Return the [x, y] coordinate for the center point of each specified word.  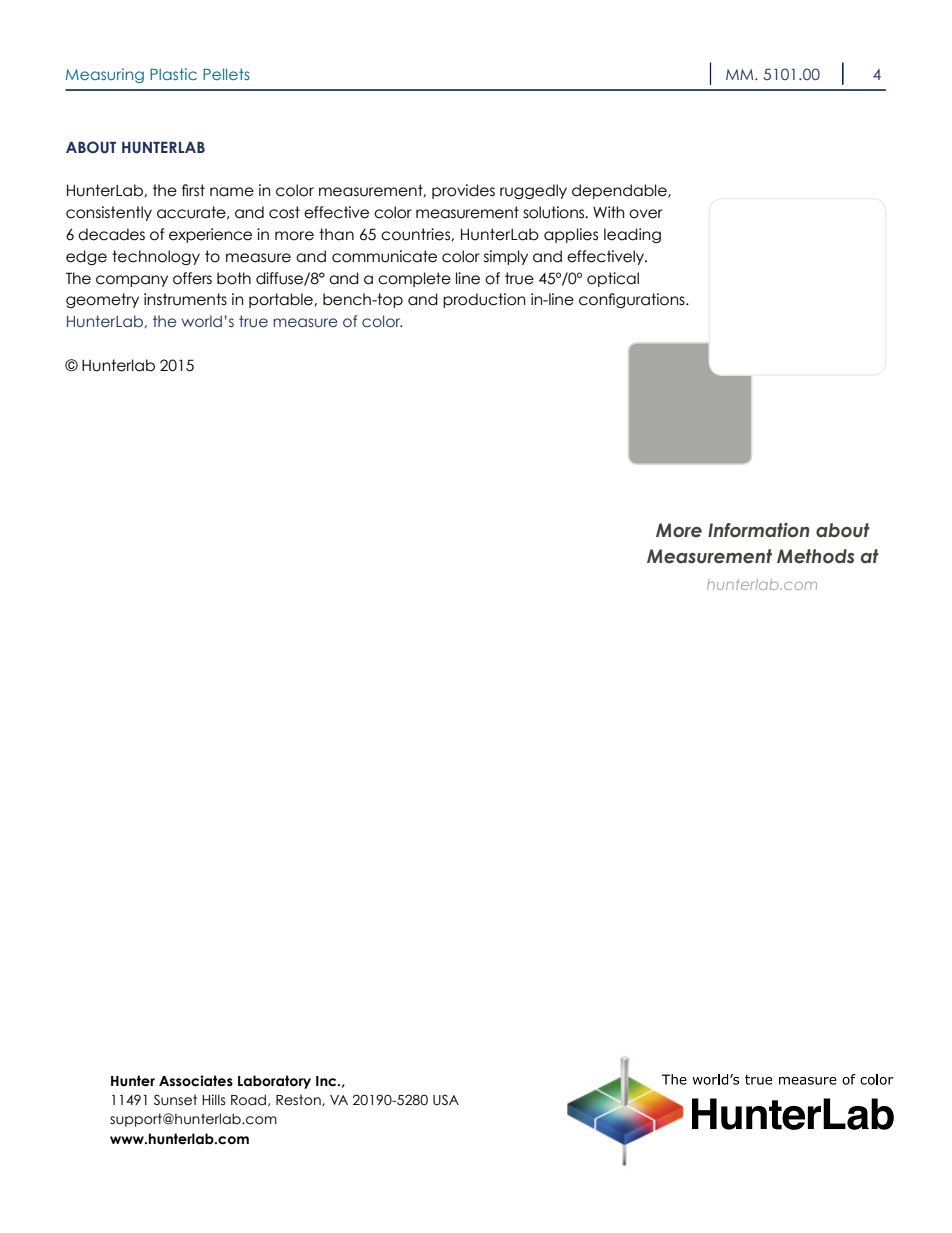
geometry [102, 300]
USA [446, 1099]
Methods [815, 556]
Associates [196, 1081]
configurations [633, 300]
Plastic [173, 74]
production [484, 300]
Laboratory [274, 1082]
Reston [299, 1100]
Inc [327, 1081]
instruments [185, 299]
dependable [620, 191]
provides [463, 191]
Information [759, 530]
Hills [214, 1099]
